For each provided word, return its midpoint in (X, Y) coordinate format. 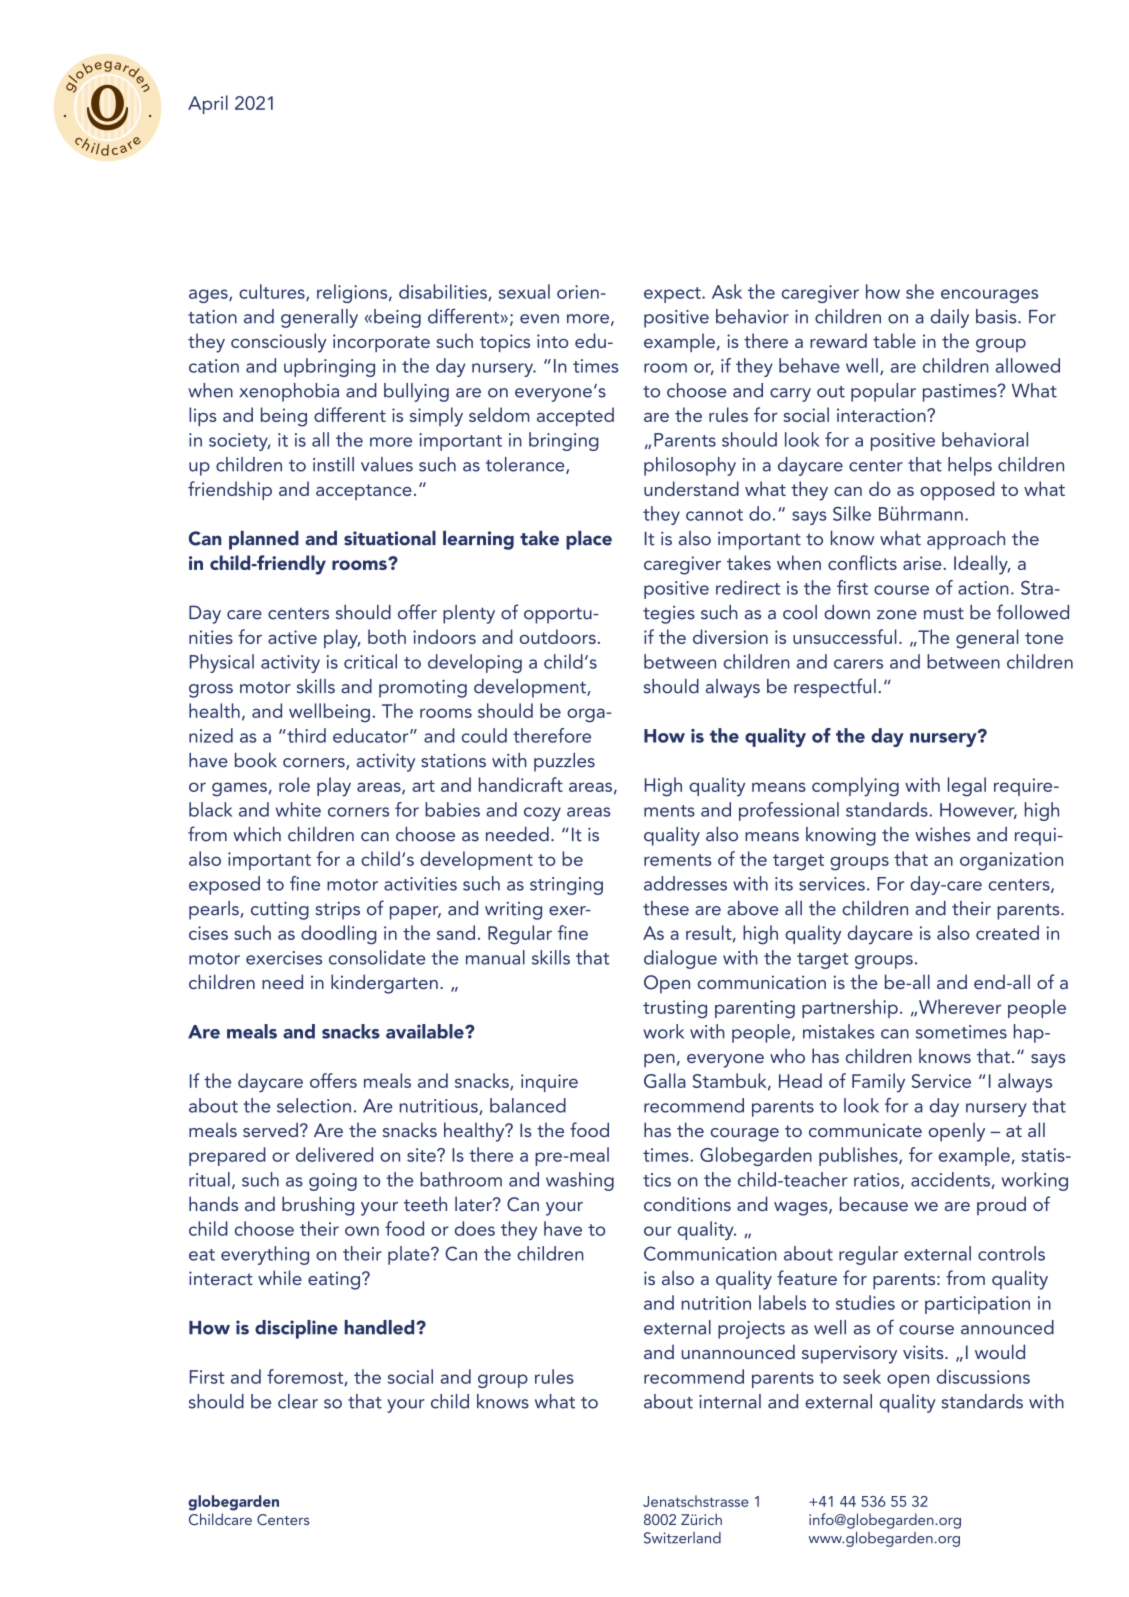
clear (298, 1401)
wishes (943, 834)
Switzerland (682, 1538)
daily (950, 318)
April (208, 104)
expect (673, 295)
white (298, 809)
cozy (542, 814)
